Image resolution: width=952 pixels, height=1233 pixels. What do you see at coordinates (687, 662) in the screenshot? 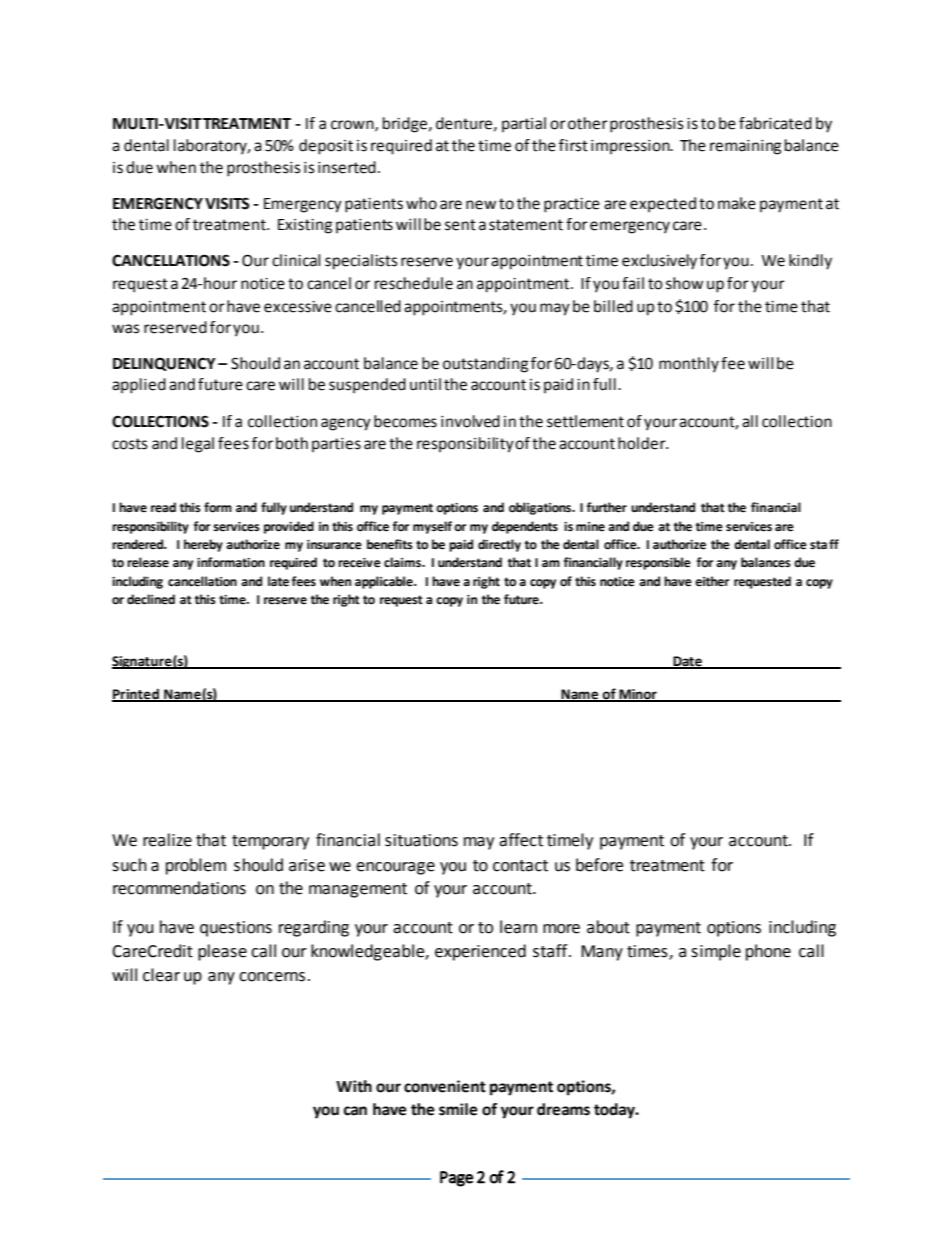
I see `Date` at bounding box center [687, 662].
